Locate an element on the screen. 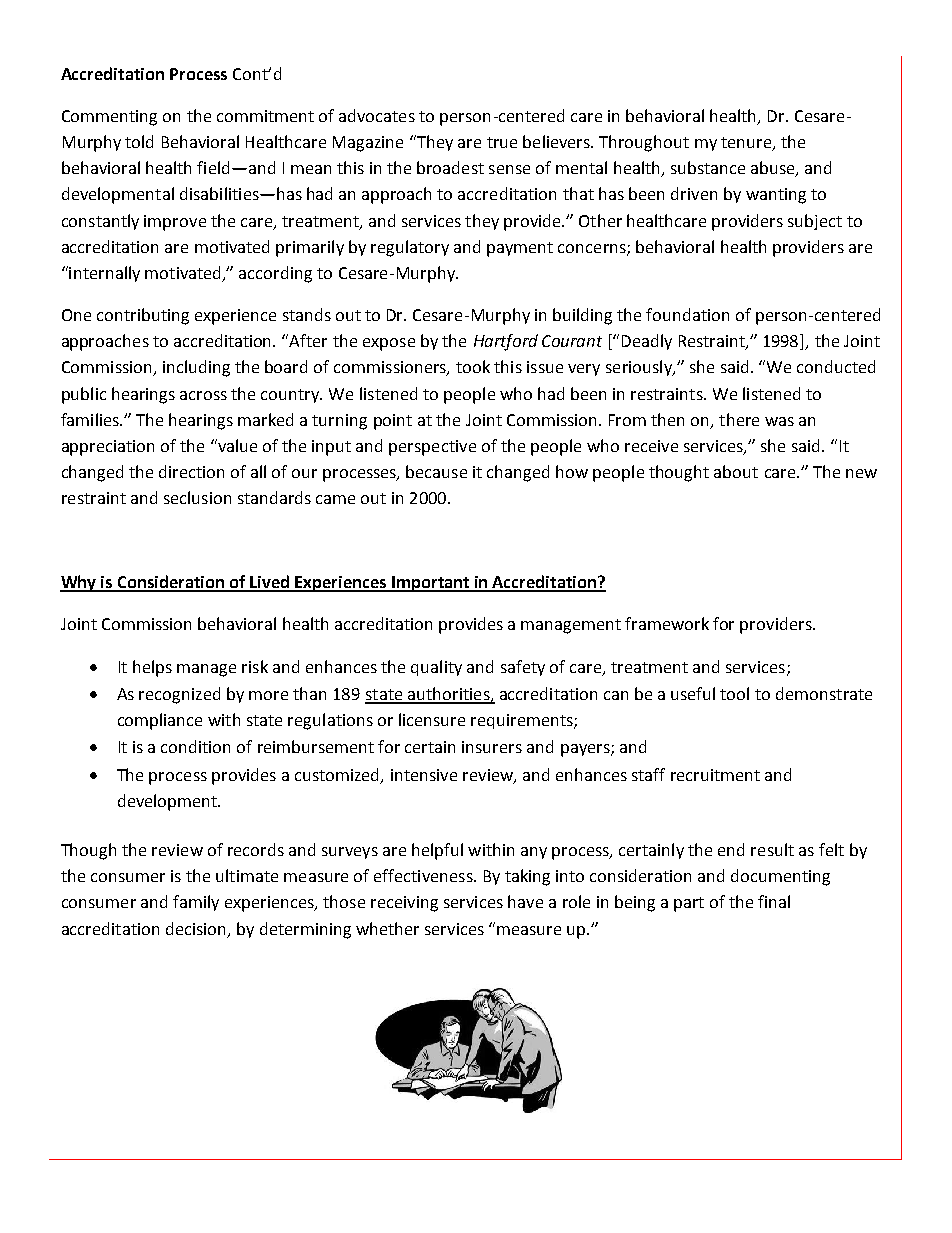 The image size is (952, 1233). final is located at coordinates (774, 901).
